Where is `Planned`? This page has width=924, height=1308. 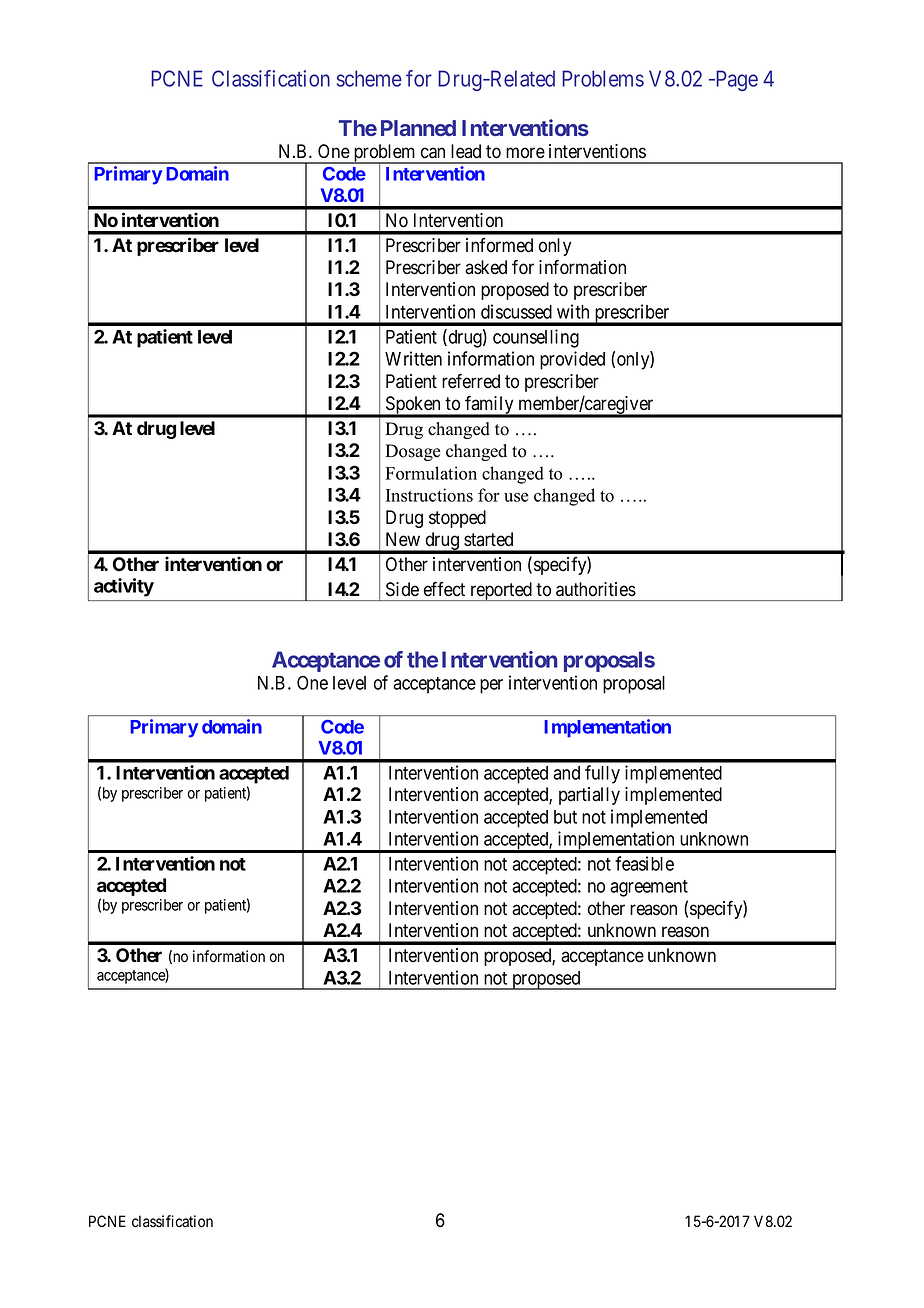 Planned is located at coordinates (418, 128).
